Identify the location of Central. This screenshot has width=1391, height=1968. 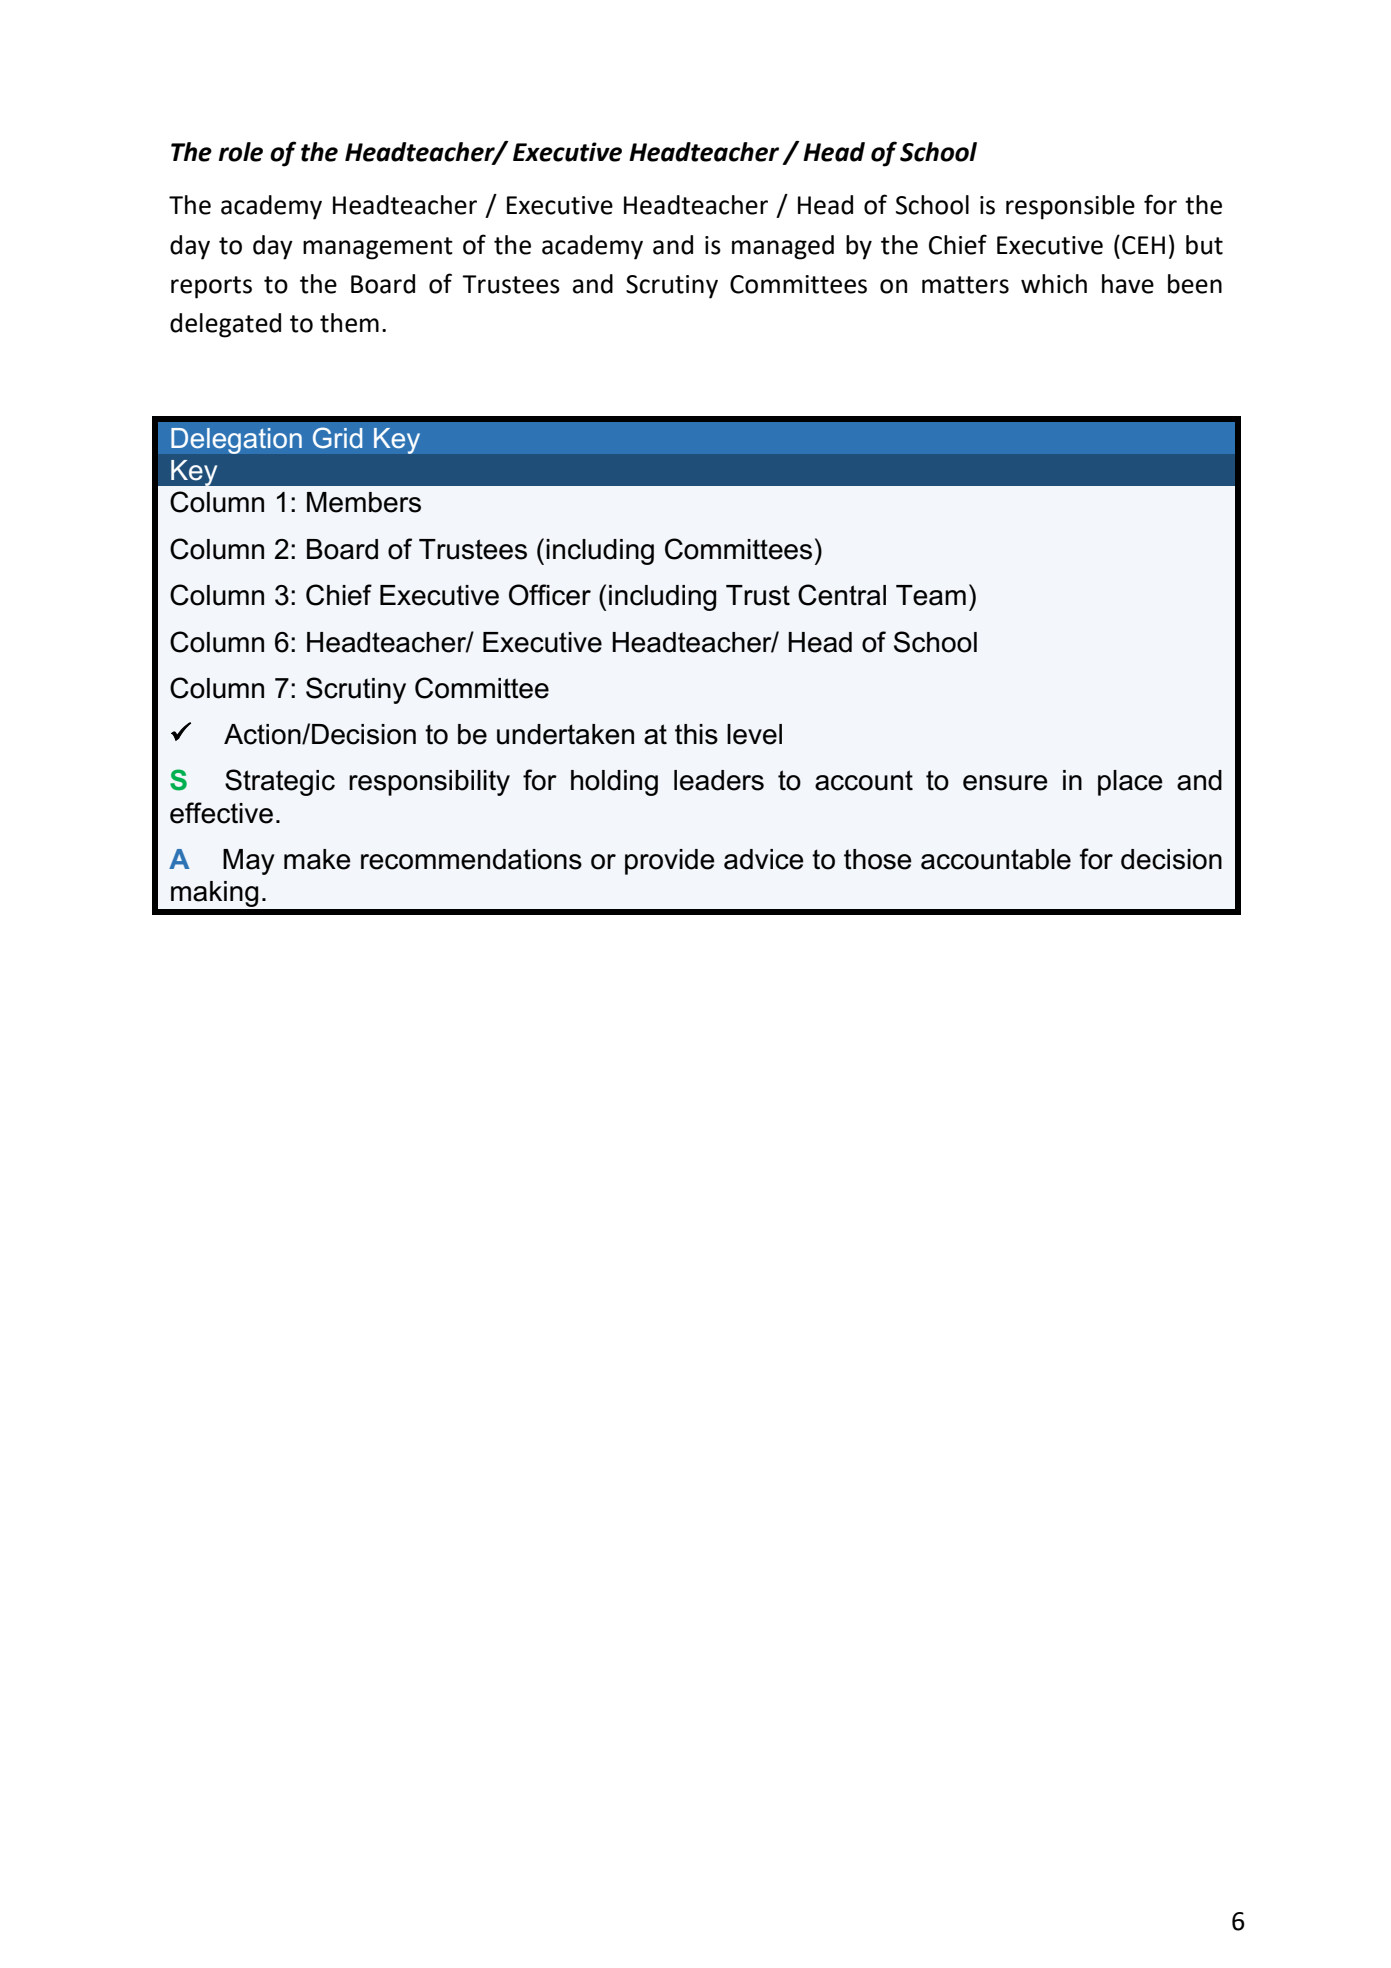
(842, 595).
